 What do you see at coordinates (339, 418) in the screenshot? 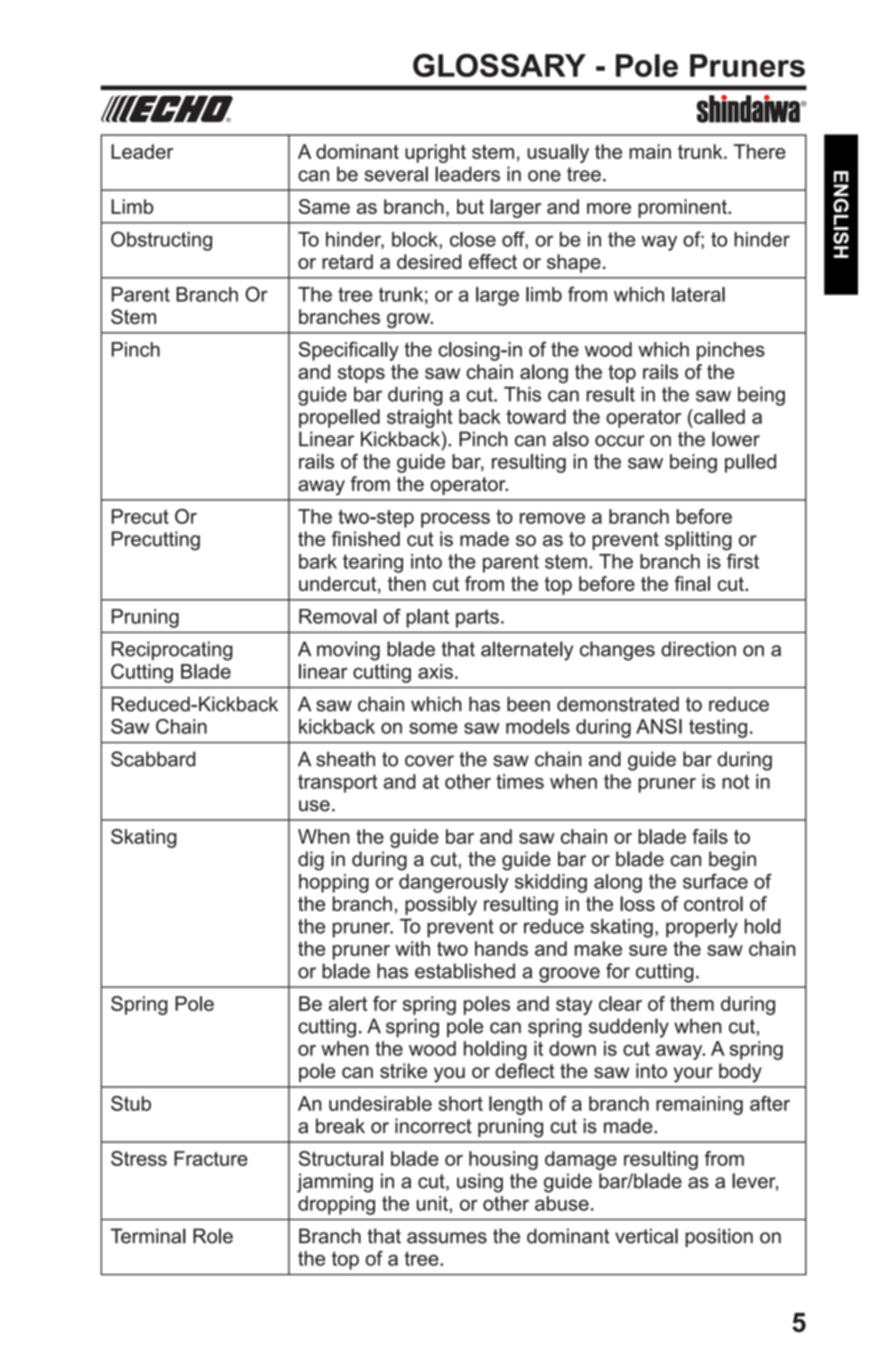
I see `propelled` at bounding box center [339, 418].
